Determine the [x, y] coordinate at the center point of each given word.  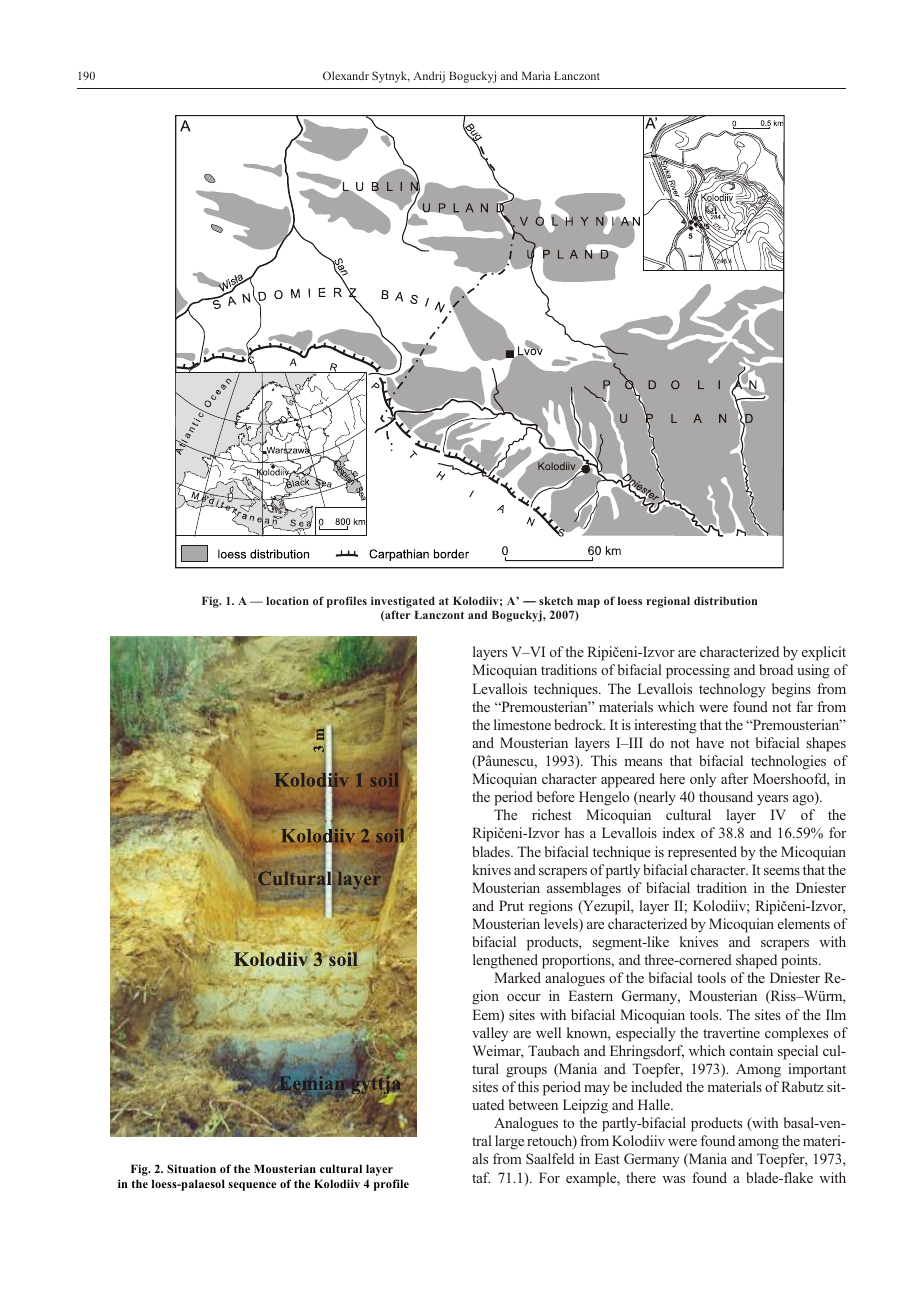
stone [535, 725]
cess [698, 671]
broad [776, 669]
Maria [536, 75]
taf [481, 1177]
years [772, 800]
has [574, 832]
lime [506, 724]
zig [599, 1106]
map [588, 603]
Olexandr [346, 75]
